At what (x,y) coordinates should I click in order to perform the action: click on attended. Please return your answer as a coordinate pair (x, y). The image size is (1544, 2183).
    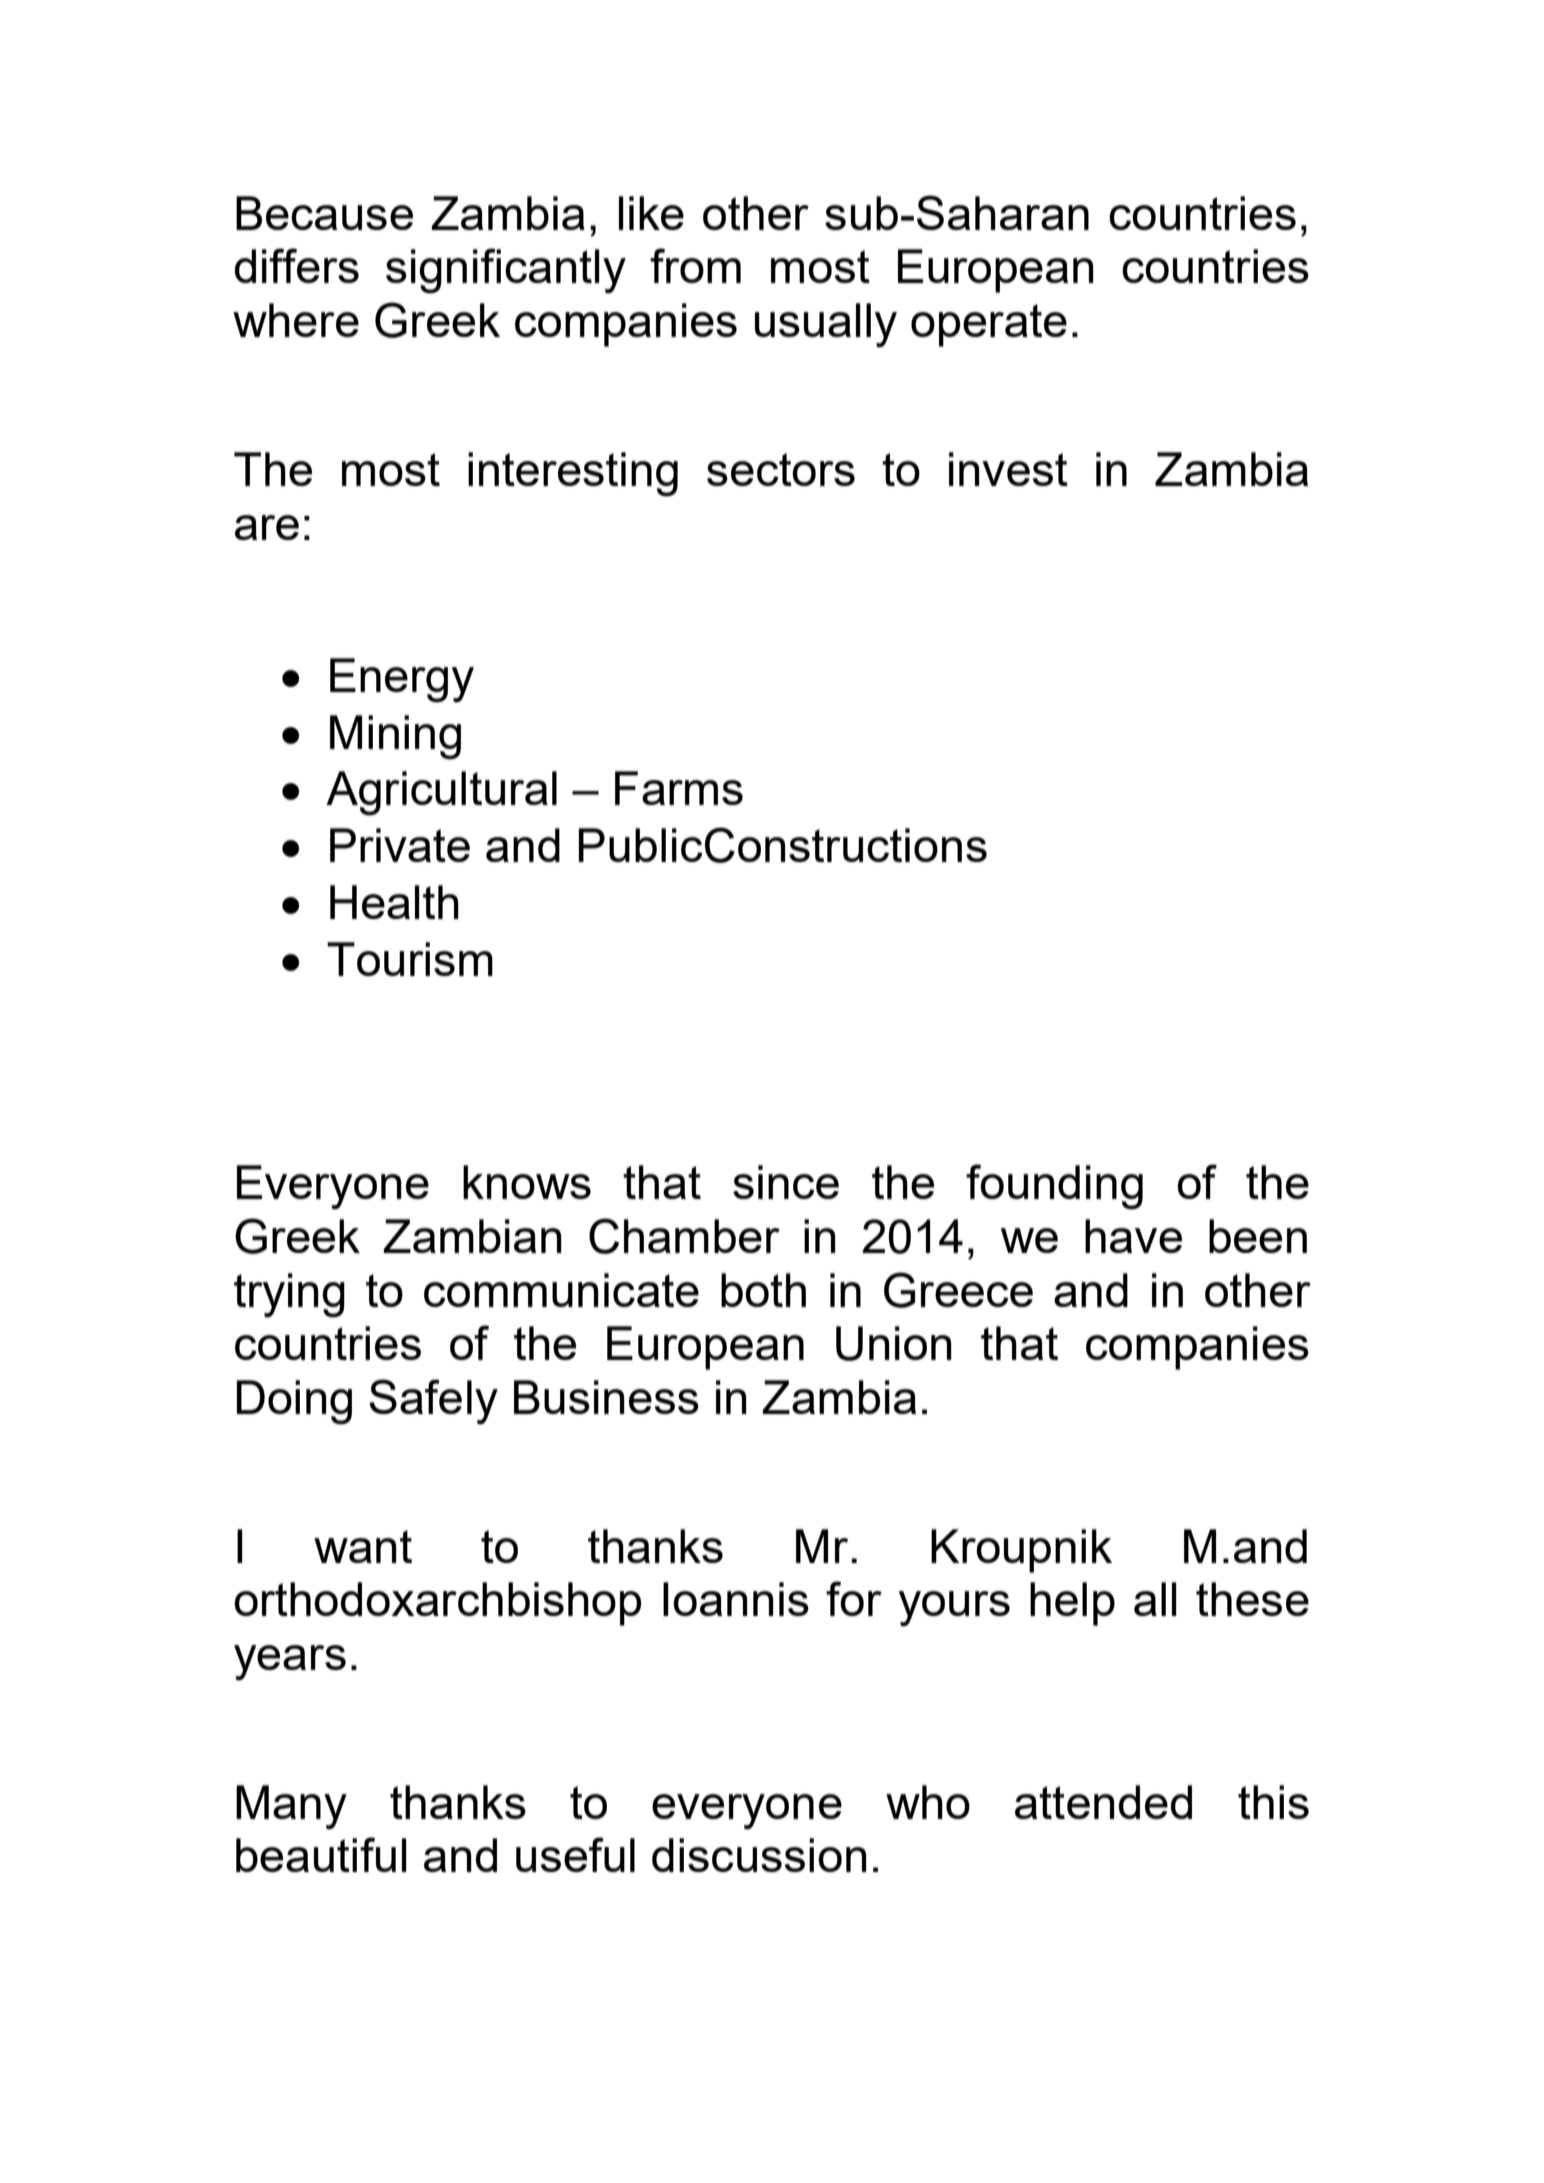
    Looking at the image, I should click on (1103, 1802).
